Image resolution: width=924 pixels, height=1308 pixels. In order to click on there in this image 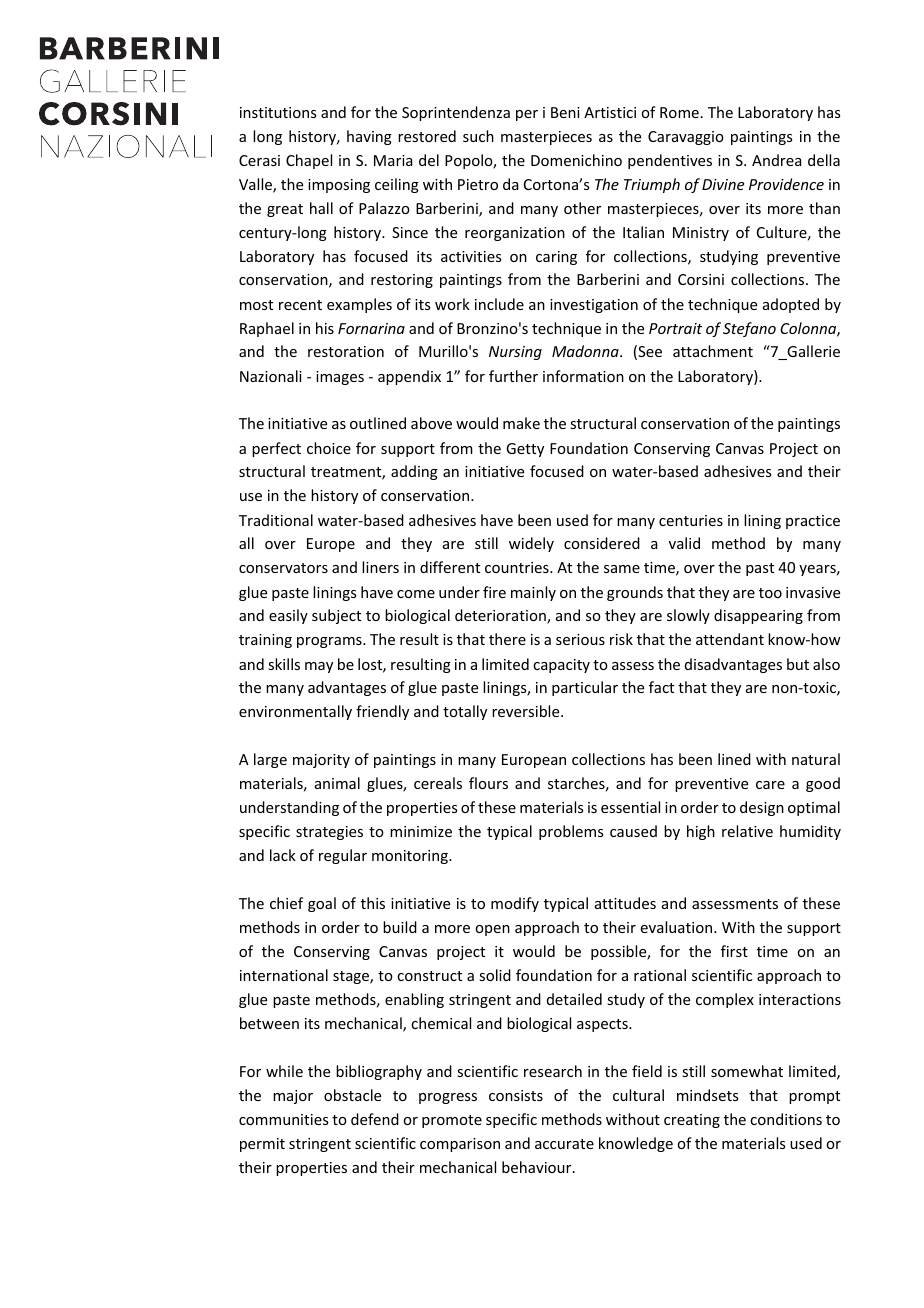, I will do `click(507, 639)`.
